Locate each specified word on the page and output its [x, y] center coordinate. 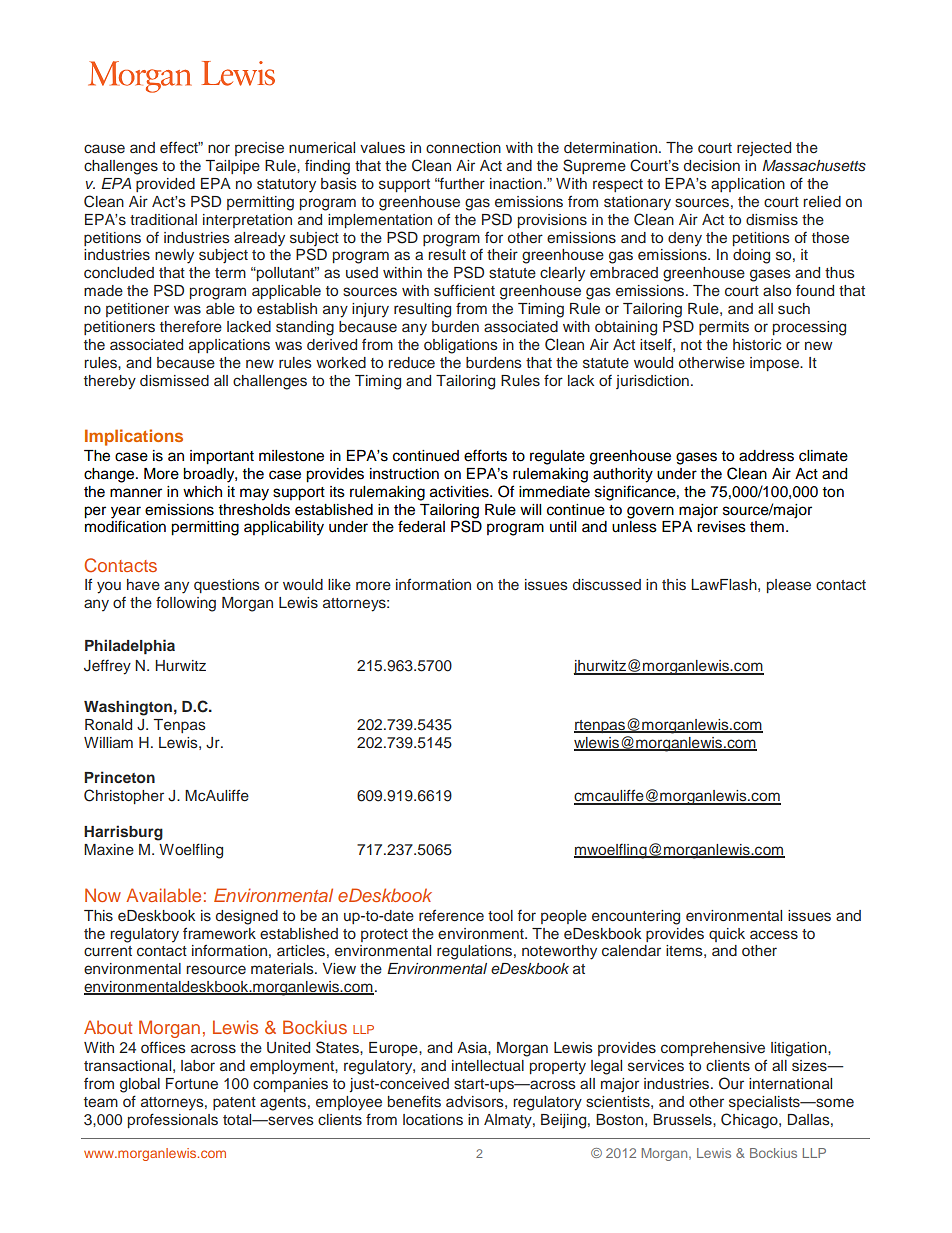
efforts [485, 455]
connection [463, 148]
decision [712, 165]
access [774, 935]
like [339, 584]
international [790, 1083]
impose [775, 364]
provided [165, 185]
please [789, 586]
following [186, 604]
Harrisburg [123, 833]
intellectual [488, 1065]
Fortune [192, 1083]
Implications [134, 437]
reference [451, 915]
